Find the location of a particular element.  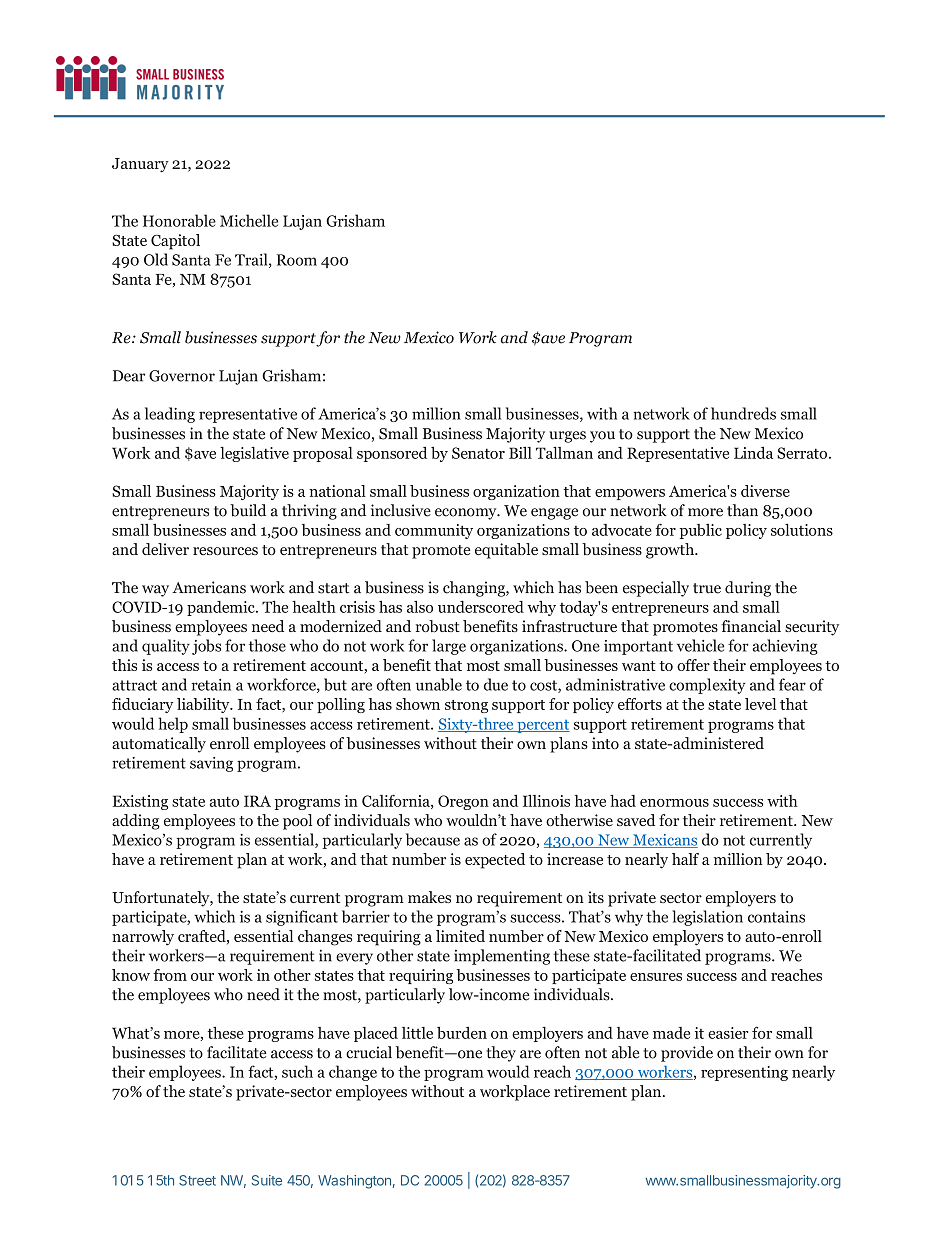

Room is located at coordinates (297, 260).
